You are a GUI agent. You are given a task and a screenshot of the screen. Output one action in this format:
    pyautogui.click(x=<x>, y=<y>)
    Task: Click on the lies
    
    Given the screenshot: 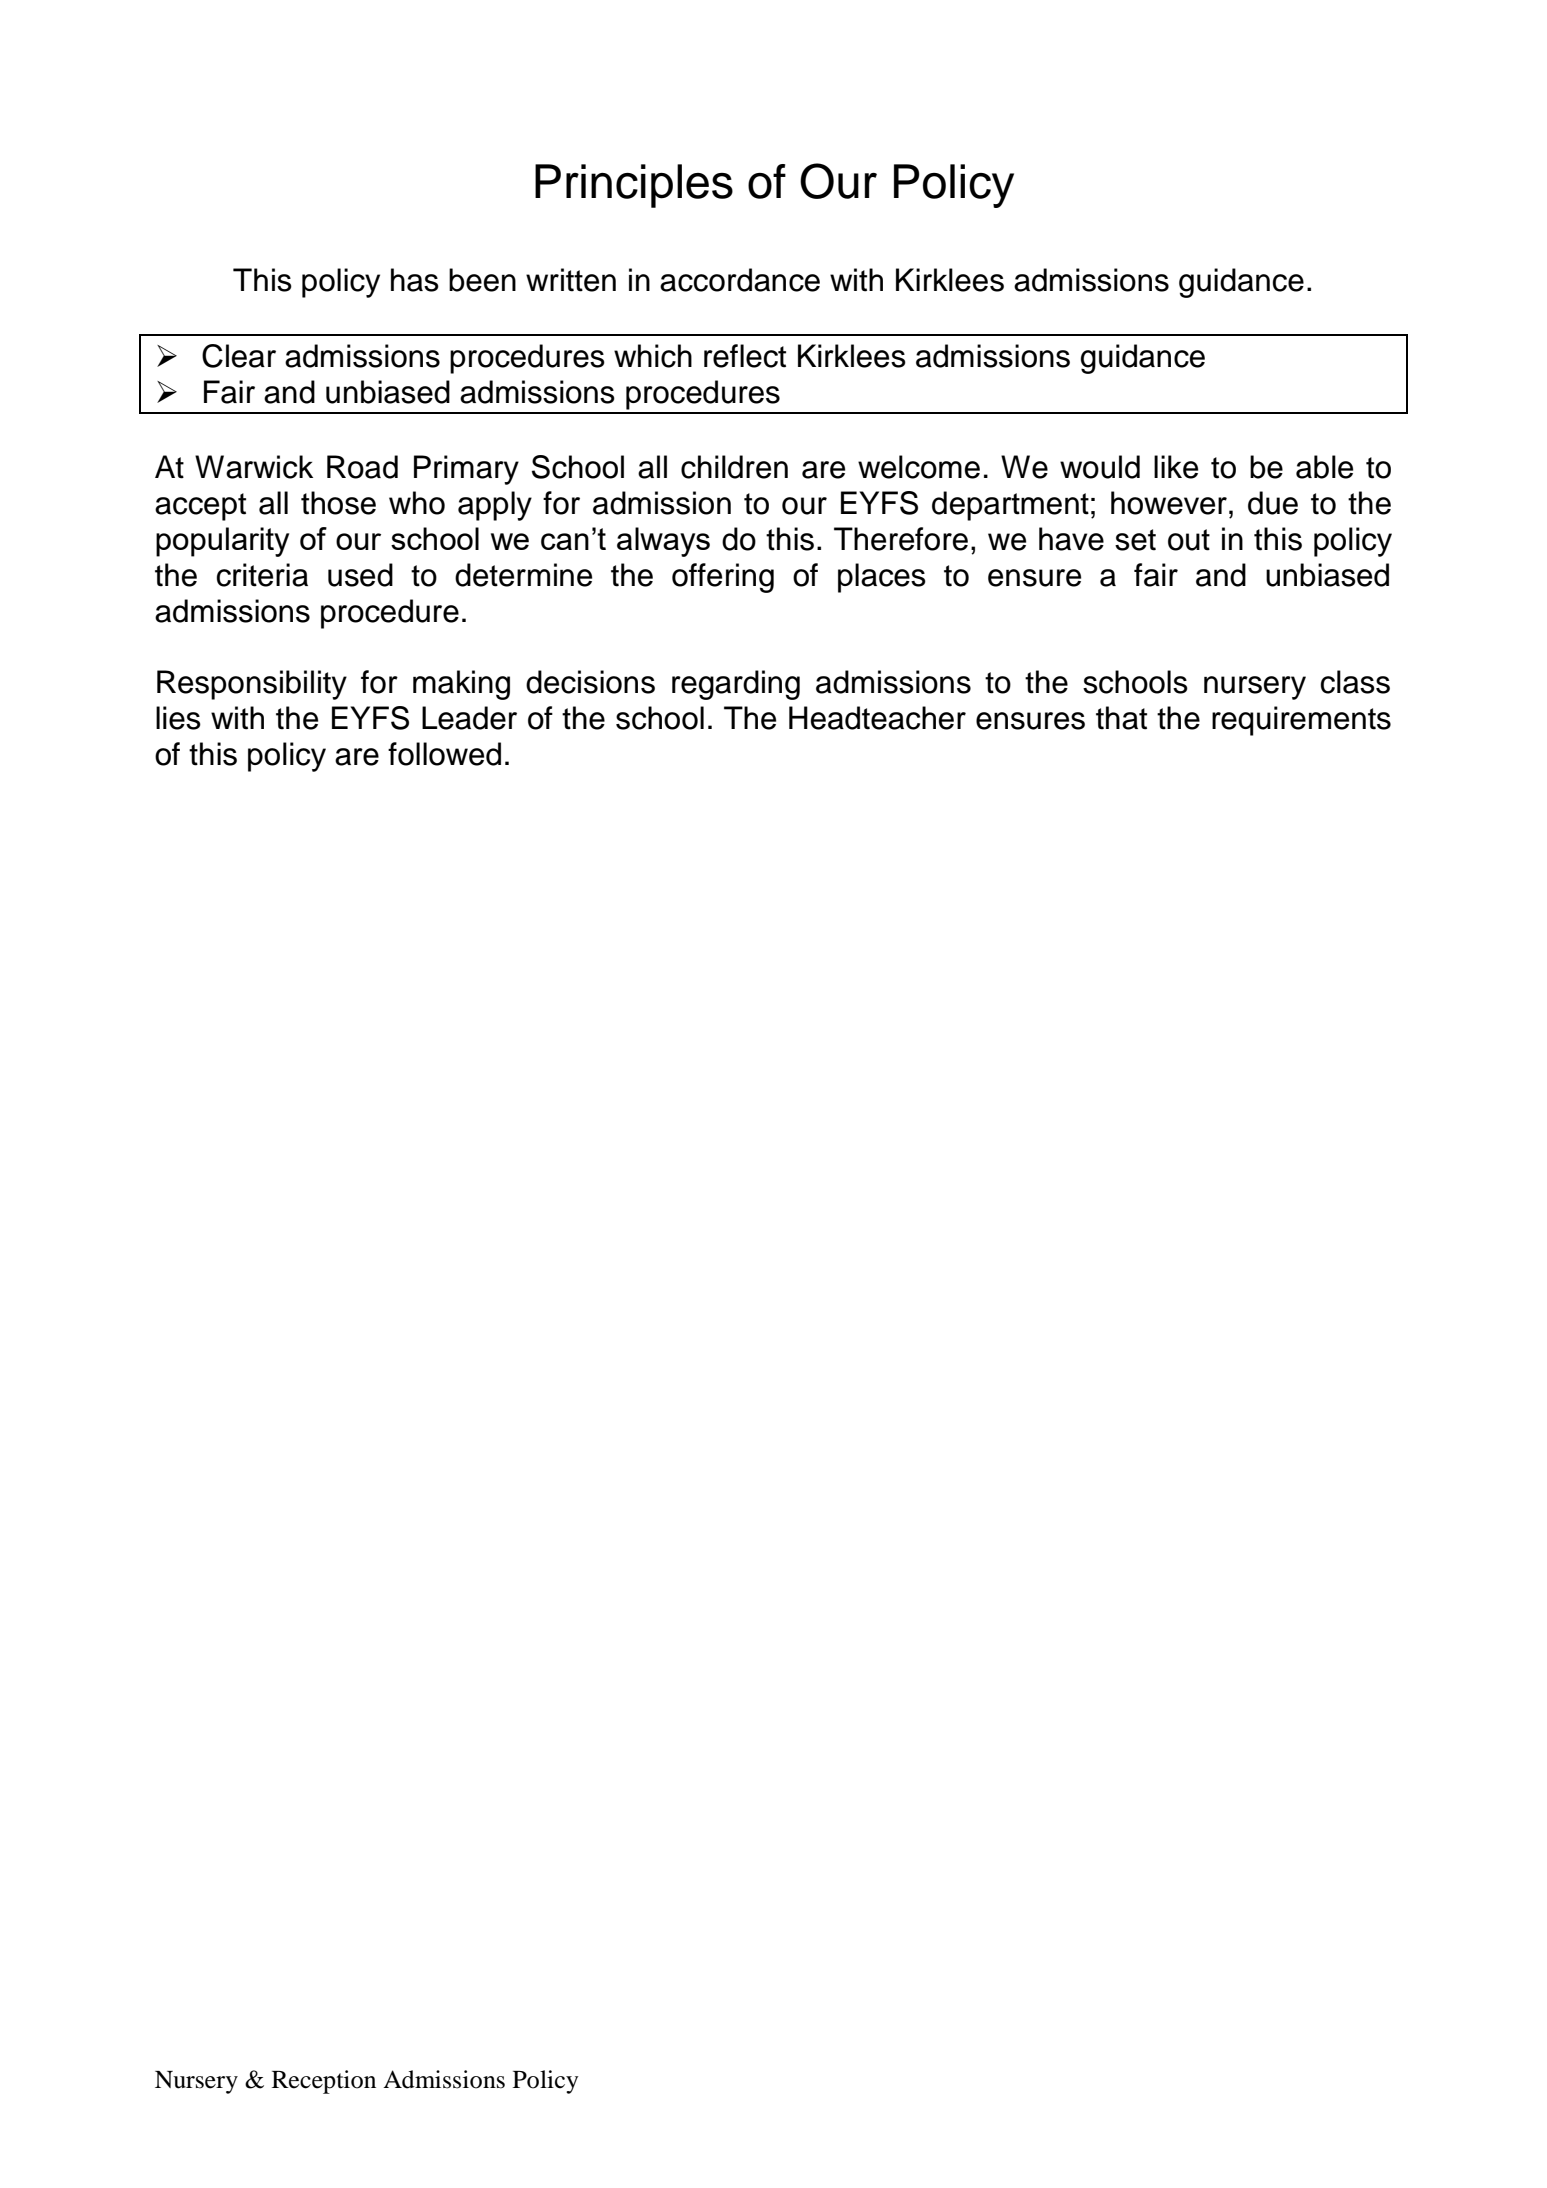 What is the action you would take?
    pyautogui.click(x=178, y=718)
